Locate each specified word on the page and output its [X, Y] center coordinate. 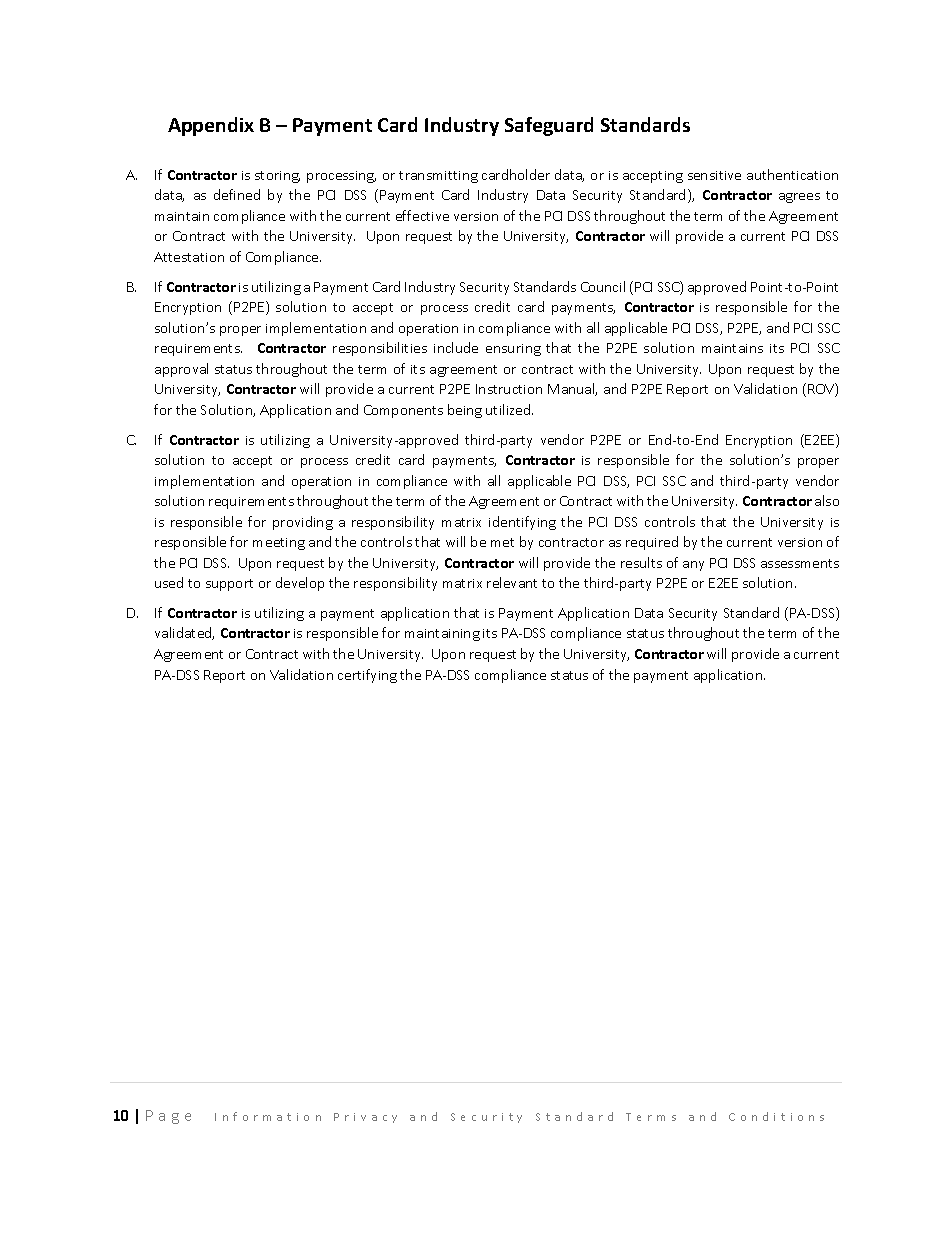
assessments [800, 563]
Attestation [189, 257]
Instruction [509, 389]
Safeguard [549, 126]
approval [181, 370]
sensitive [714, 175]
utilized [509, 409]
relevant [512, 582]
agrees [799, 198]
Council [603, 286]
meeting [279, 544]
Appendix [211, 126]
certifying [367, 676]
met [502, 542]
